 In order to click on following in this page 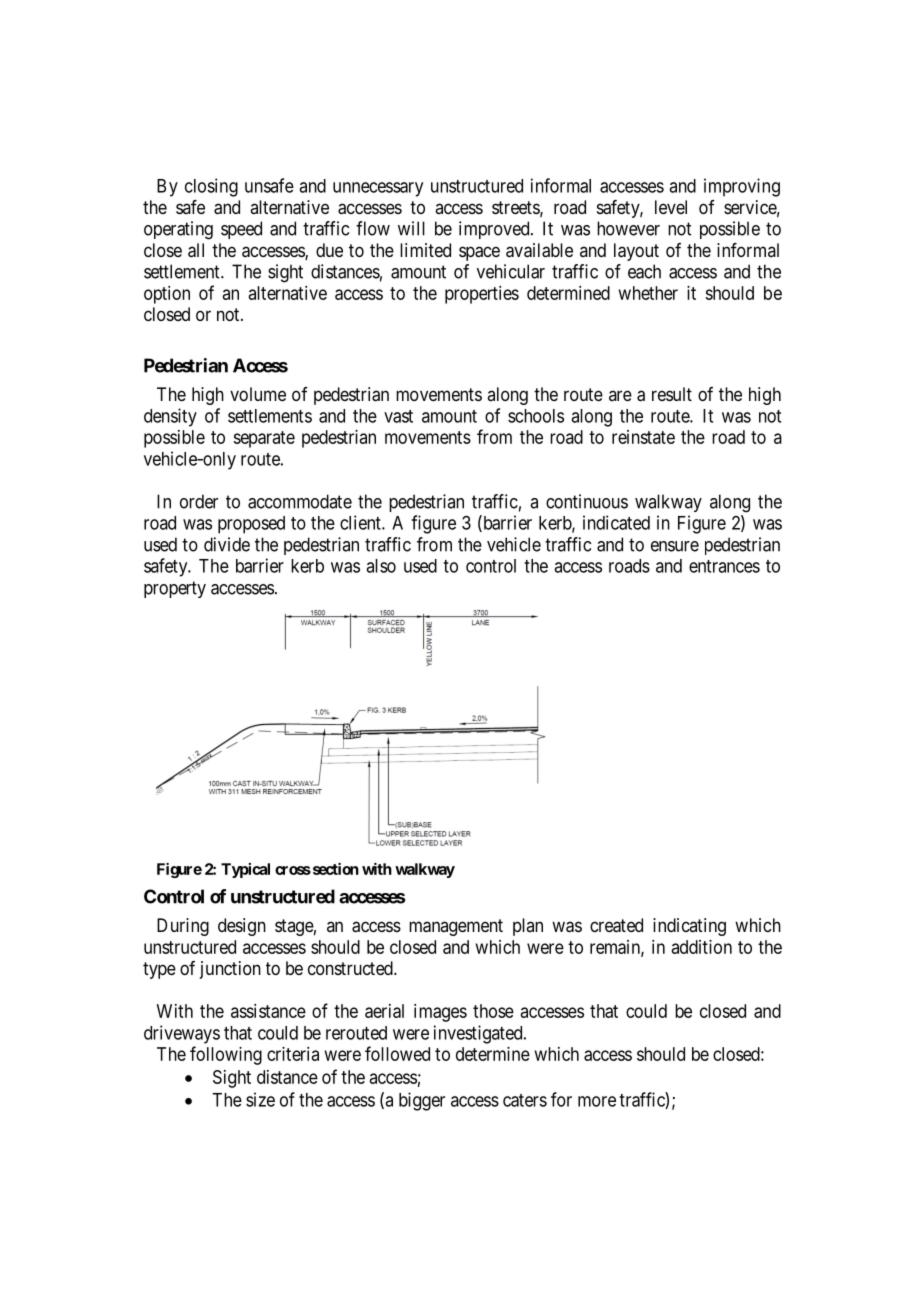, I will do `click(226, 1055)`.
